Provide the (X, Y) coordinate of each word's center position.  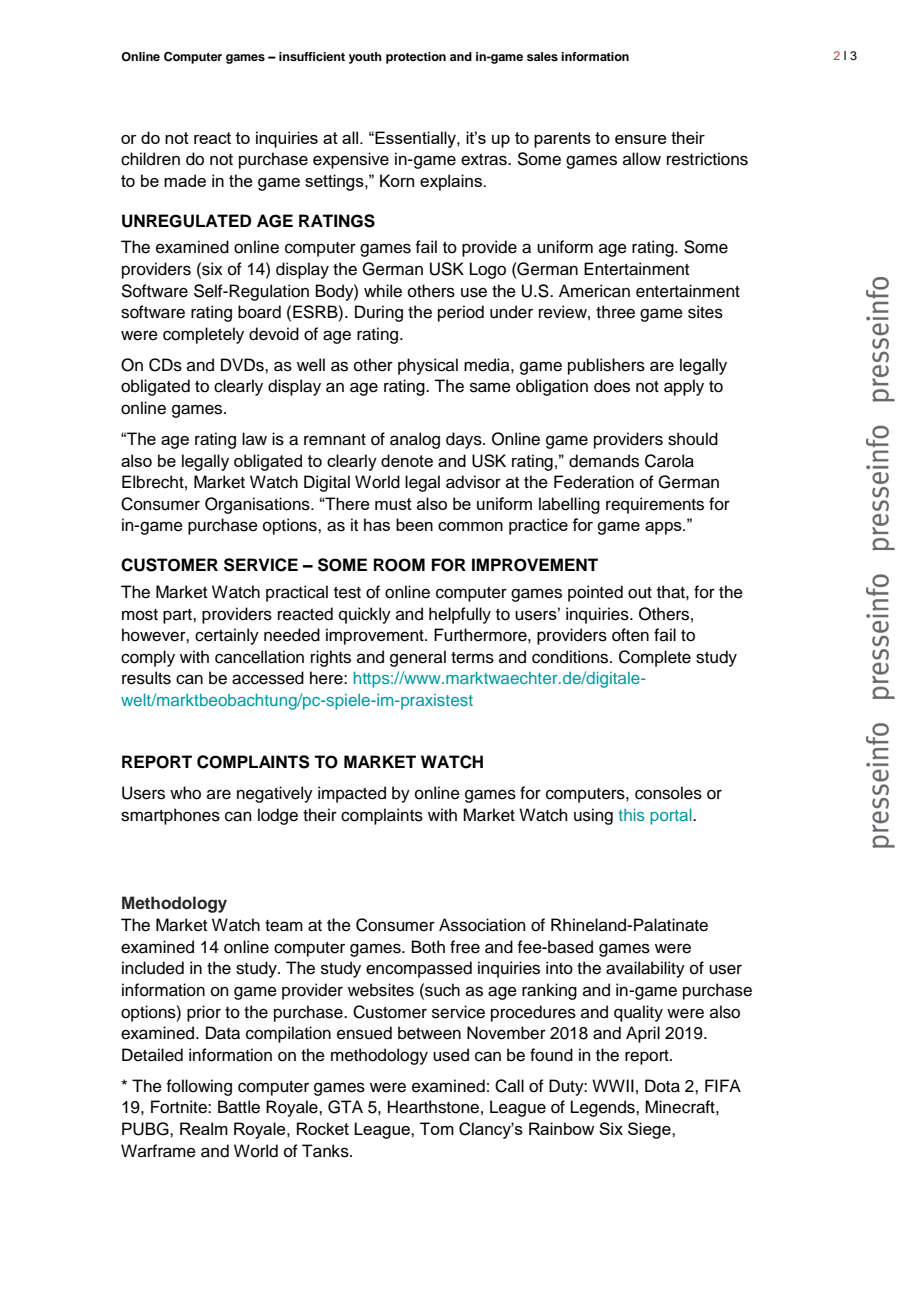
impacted (352, 794)
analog (415, 440)
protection (416, 58)
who (185, 793)
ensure (641, 139)
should (693, 439)
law (254, 438)
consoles (668, 793)
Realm (204, 1128)
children (150, 159)
